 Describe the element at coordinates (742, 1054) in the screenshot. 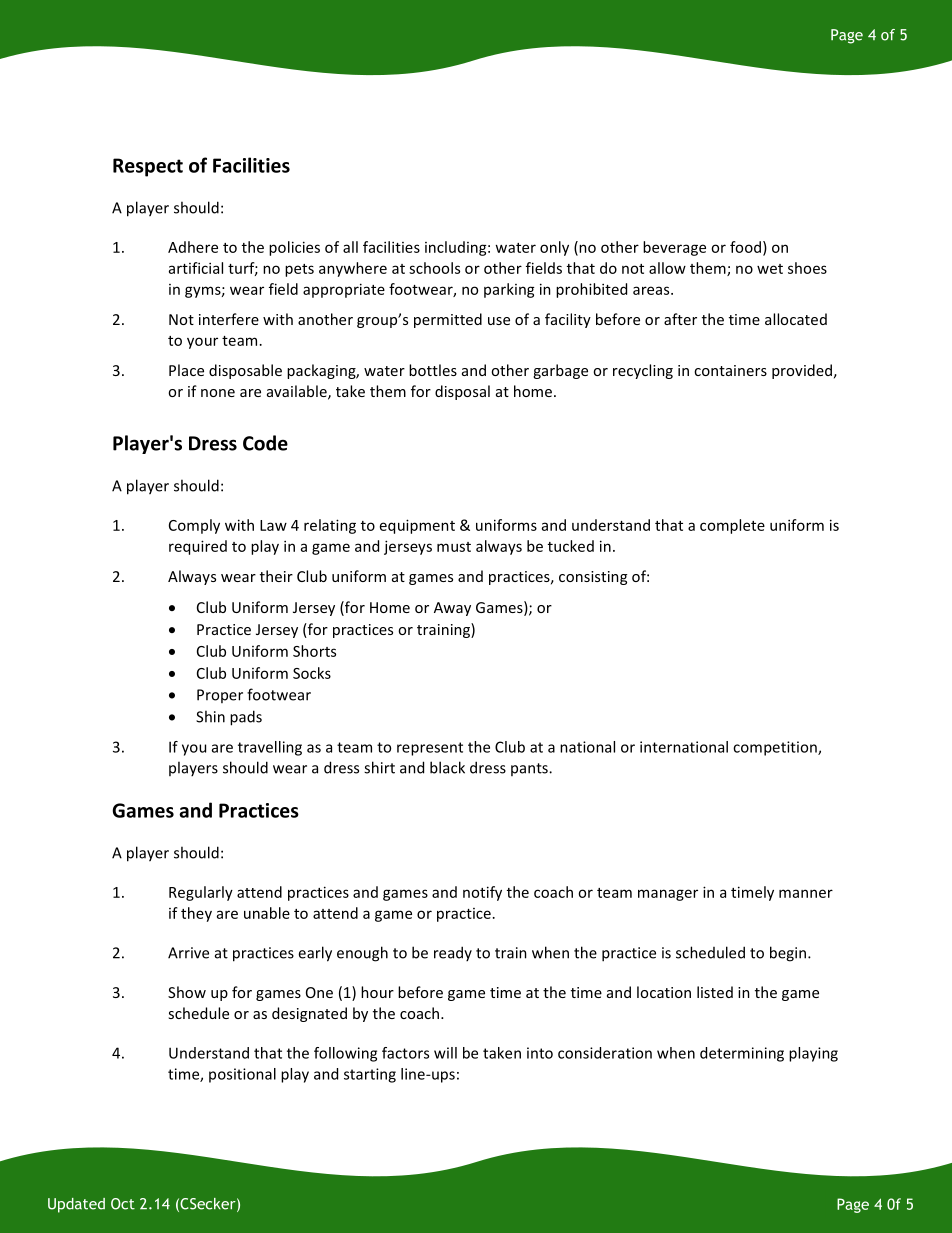

I see `determining` at that location.
